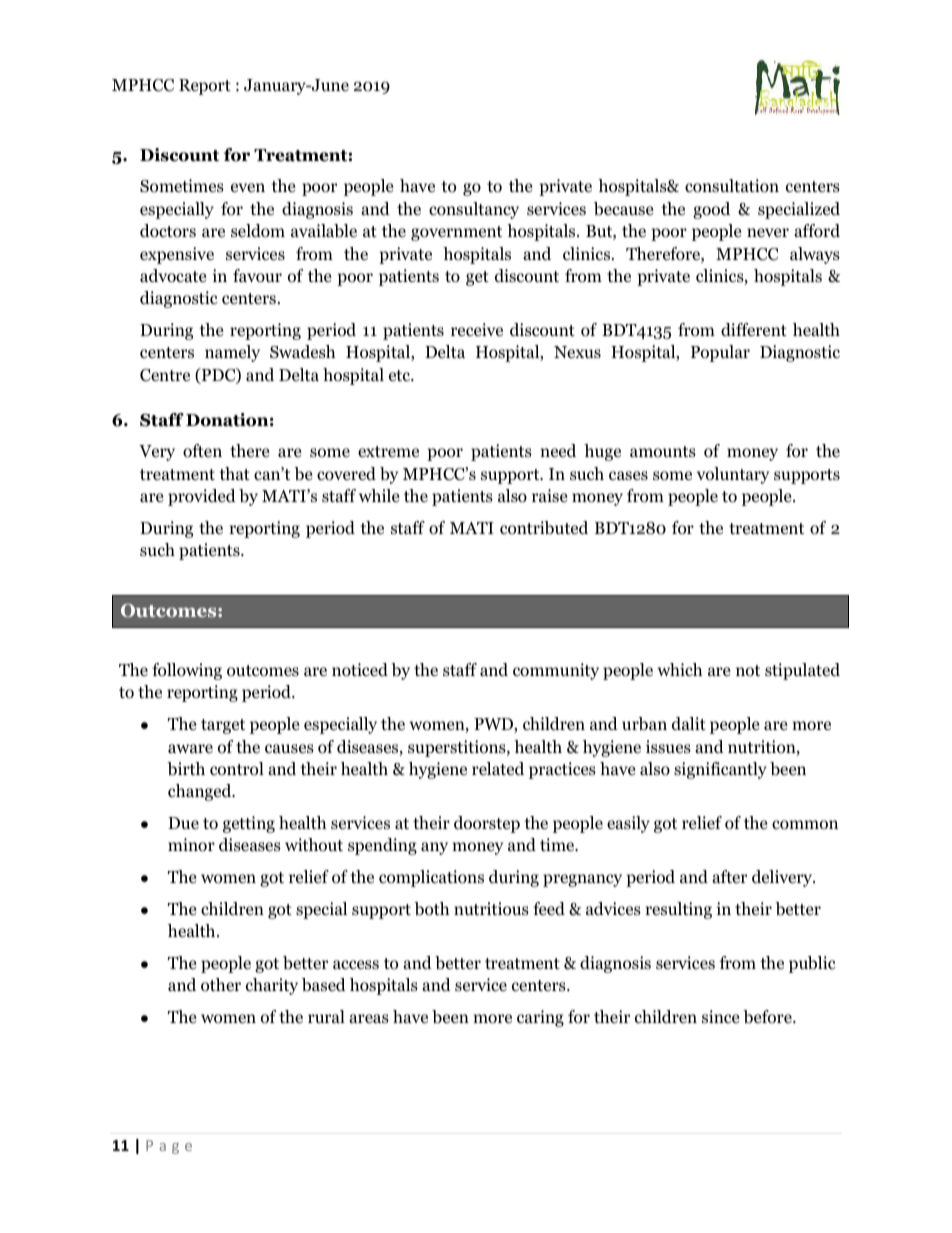  Describe the element at coordinates (720, 353) in the image. I see `Popular` at that location.
